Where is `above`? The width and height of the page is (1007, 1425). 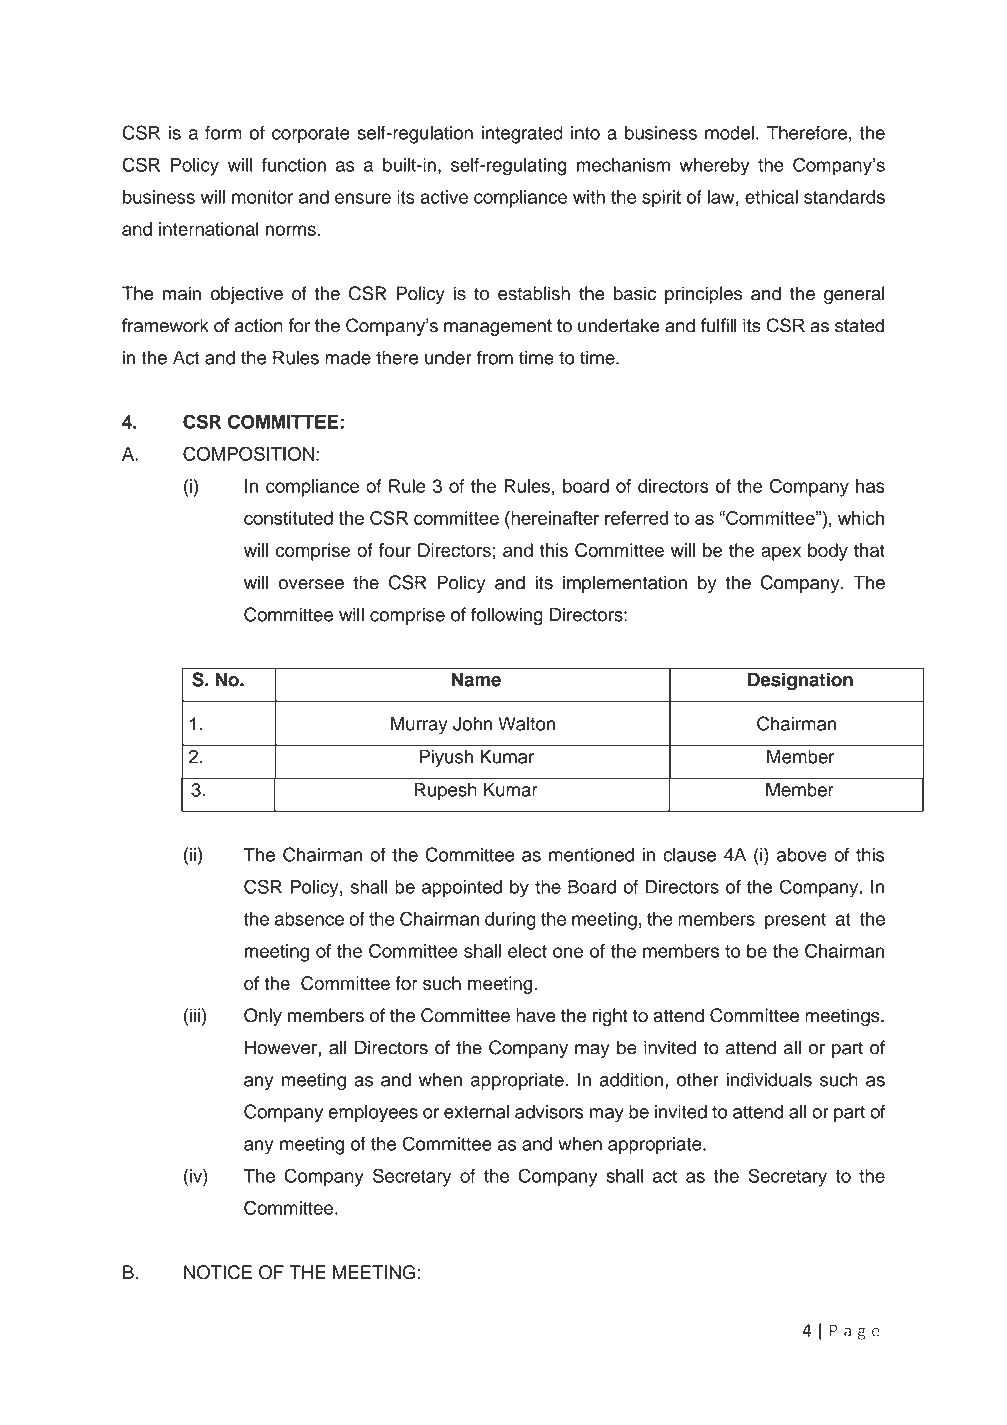
above is located at coordinates (802, 855).
